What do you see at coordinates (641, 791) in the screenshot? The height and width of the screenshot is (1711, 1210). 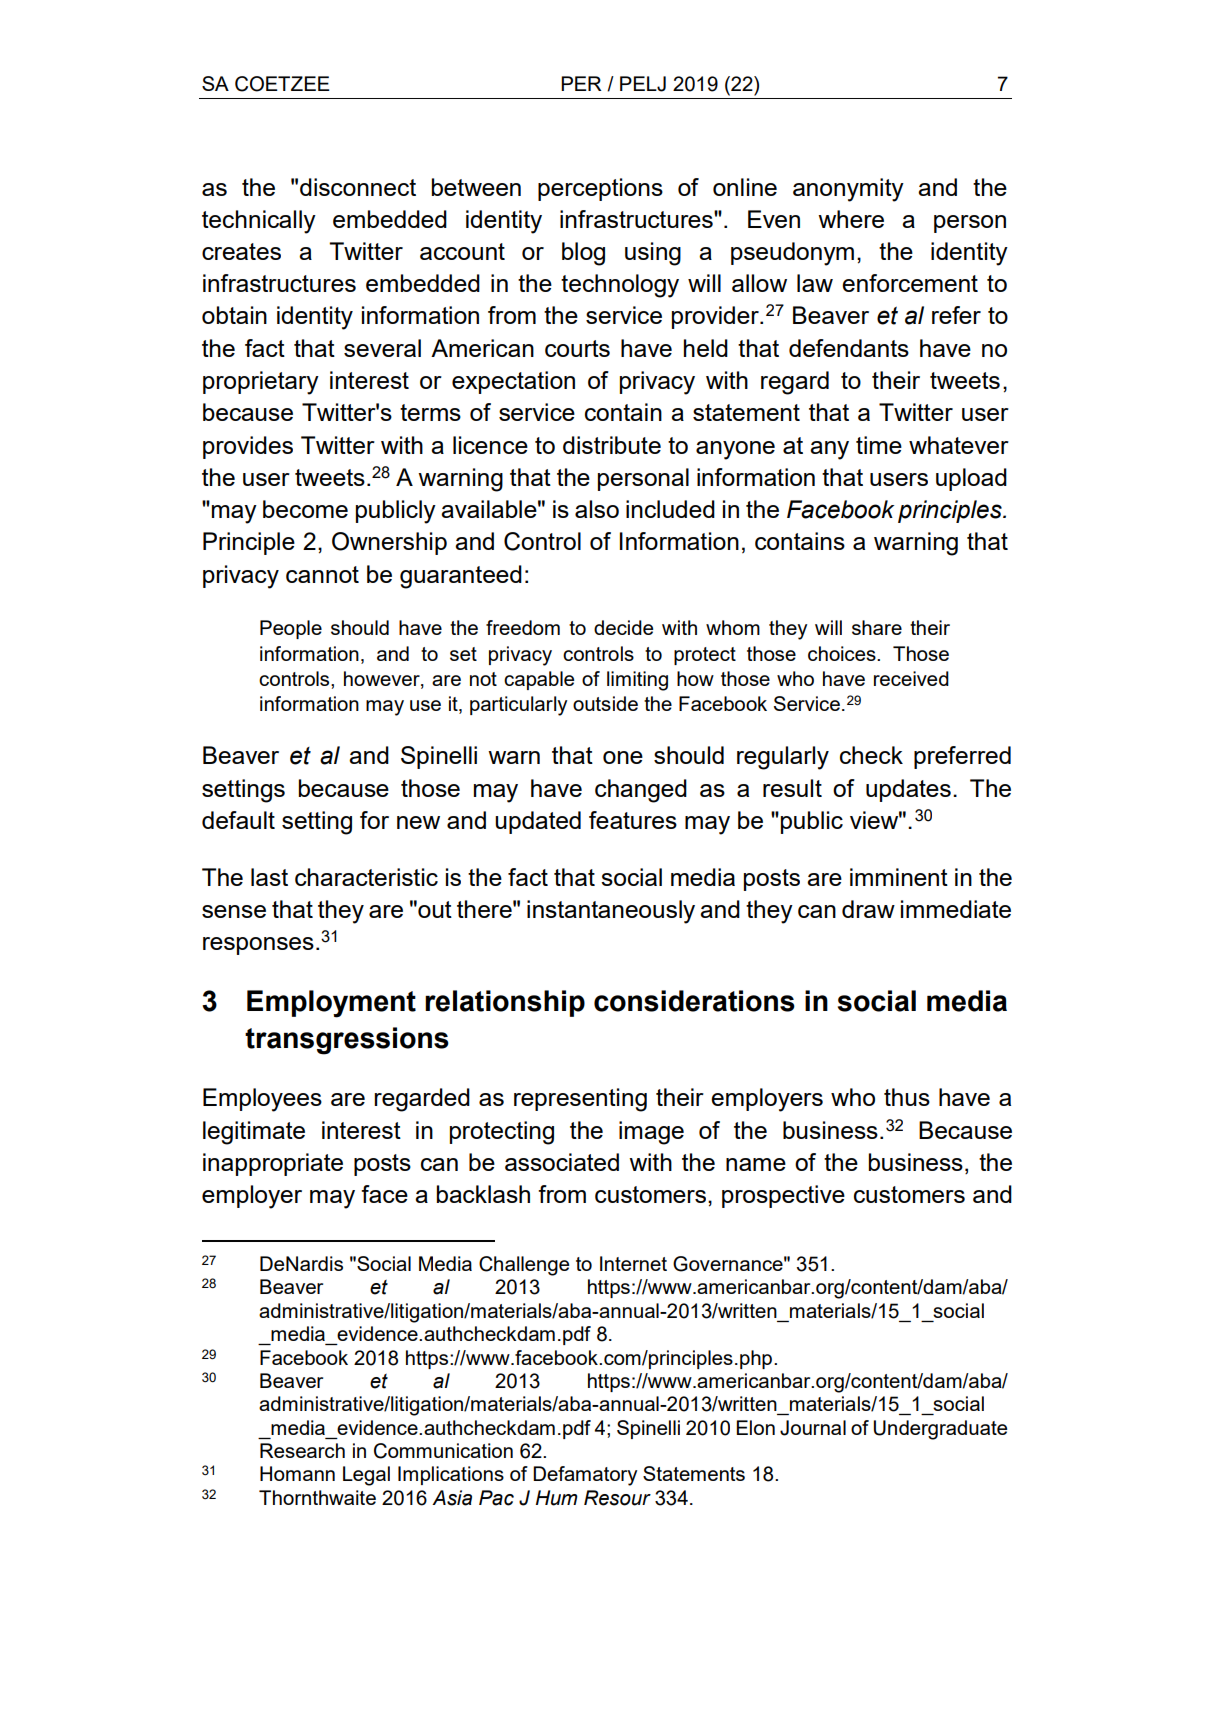 I see `changed` at bounding box center [641, 791].
